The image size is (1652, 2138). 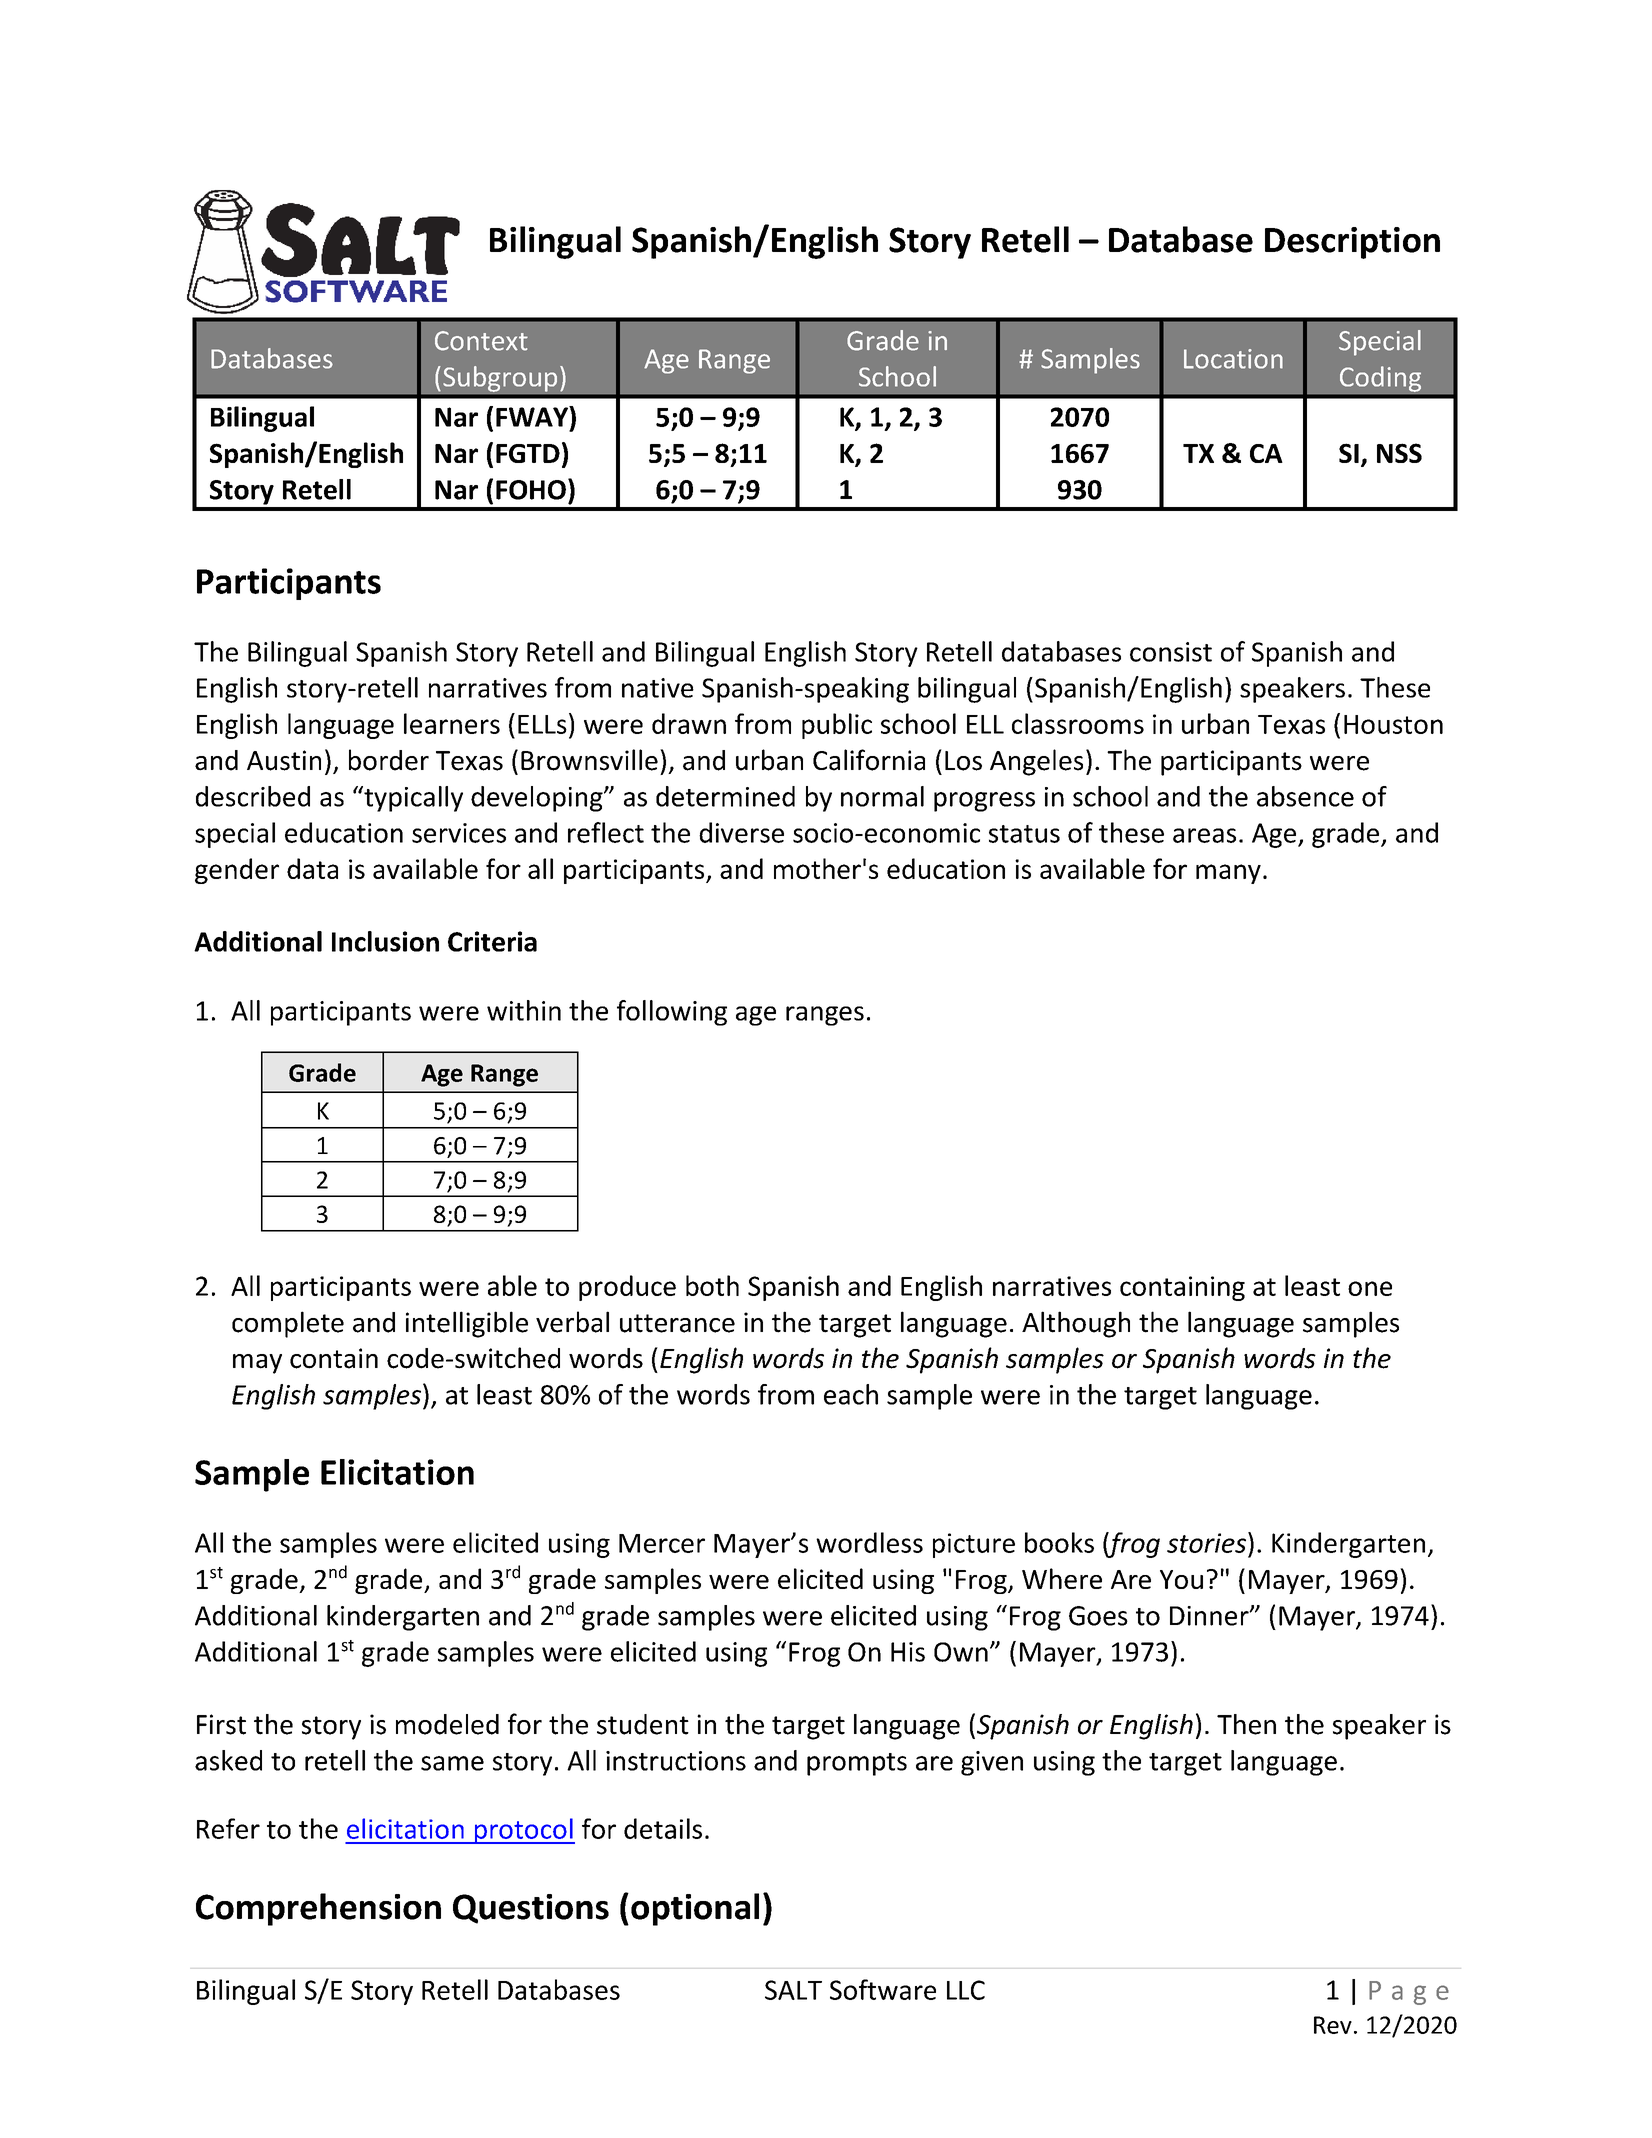 I want to click on typically, so click(x=412, y=799).
